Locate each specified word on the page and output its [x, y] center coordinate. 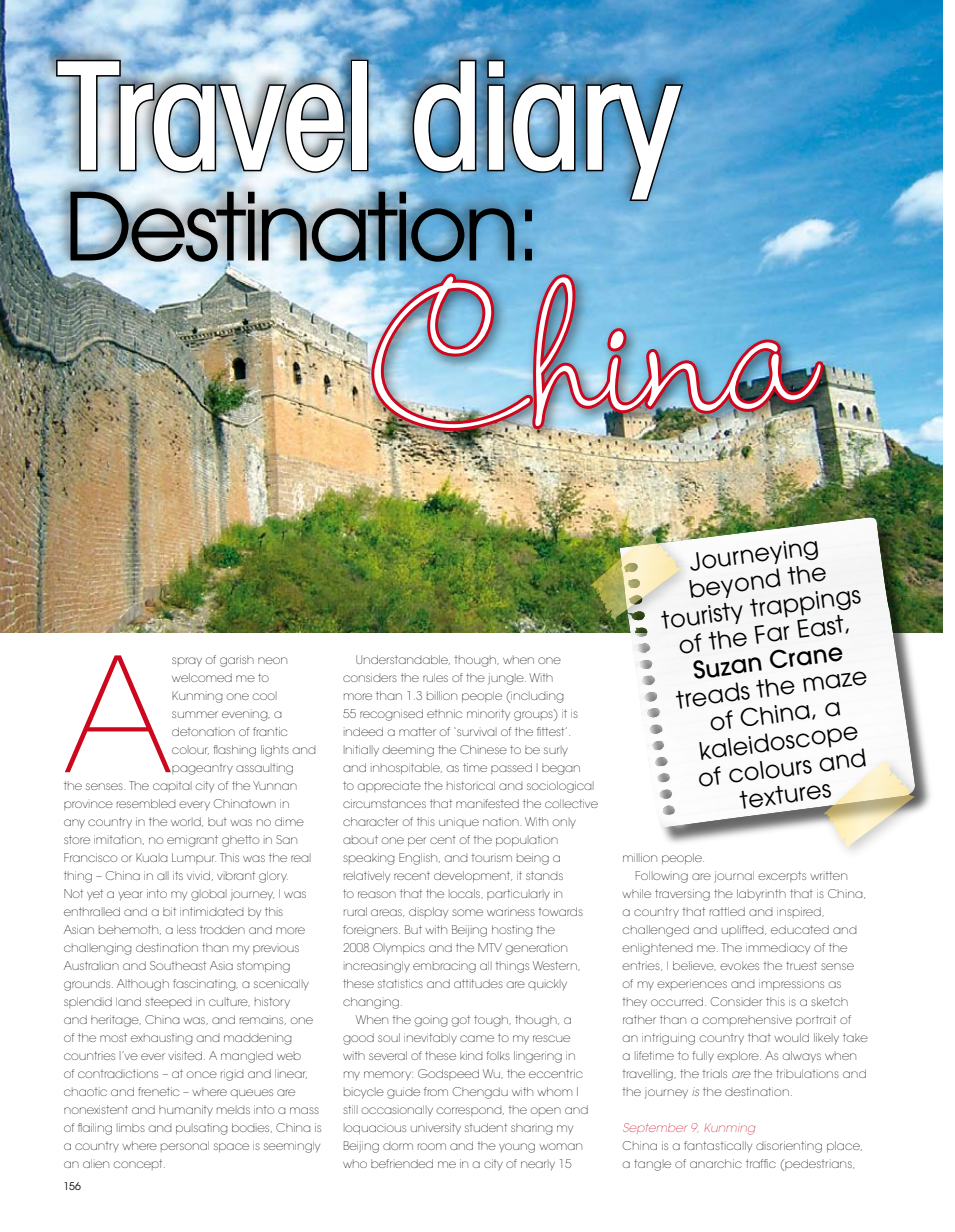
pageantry [201, 769]
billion [442, 695]
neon [272, 660]
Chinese [483, 749]
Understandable [403, 660]
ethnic [444, 713]
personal [185, 1146]
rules [435, 677]
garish [237, 661]
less [186, 929]
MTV [490, 947]
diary [547, 130]
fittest [552, 731]
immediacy [778, 949]
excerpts [782, 876]
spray [187, 661]
